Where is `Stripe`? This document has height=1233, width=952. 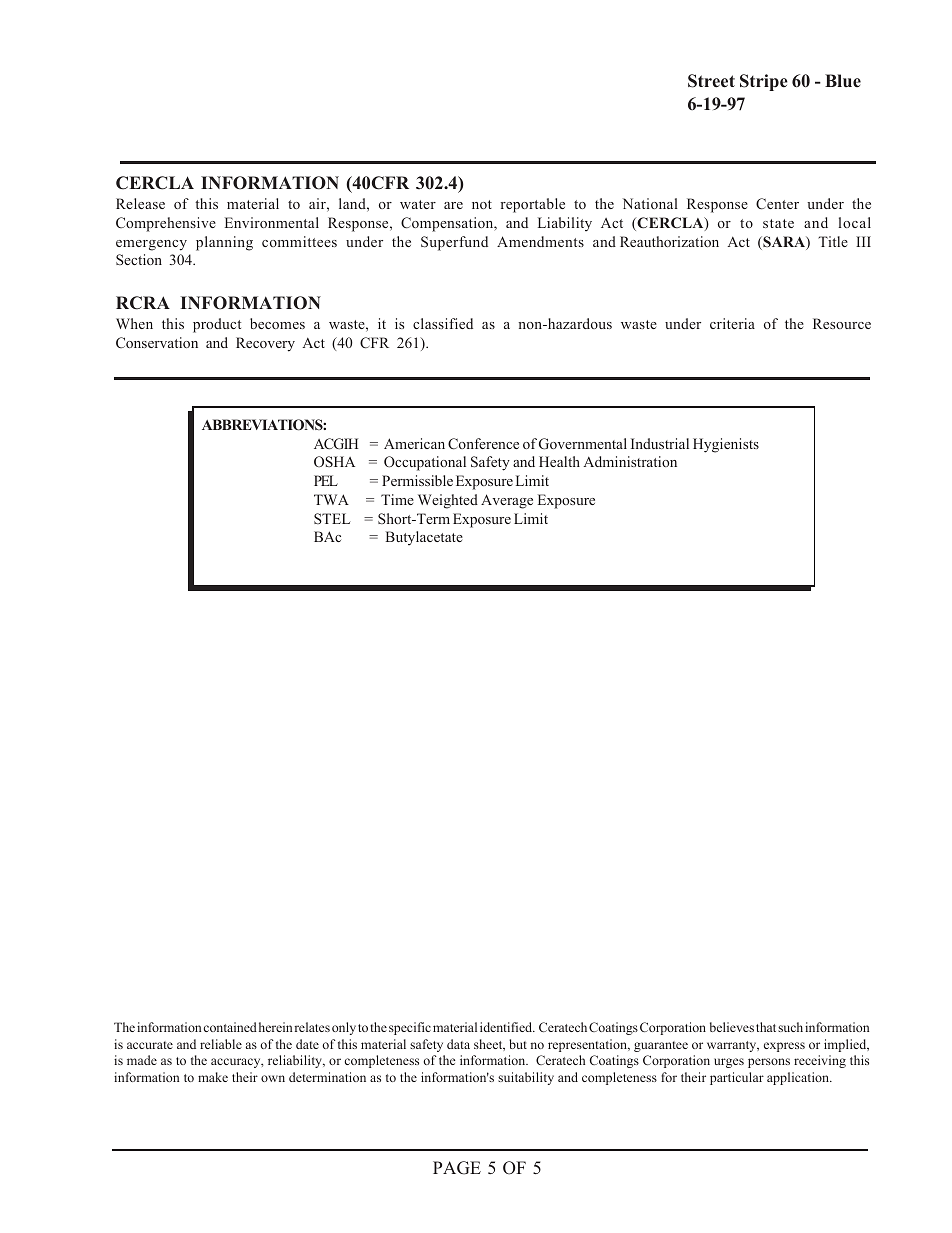
Stripe is located at coordinates (764, 82).
